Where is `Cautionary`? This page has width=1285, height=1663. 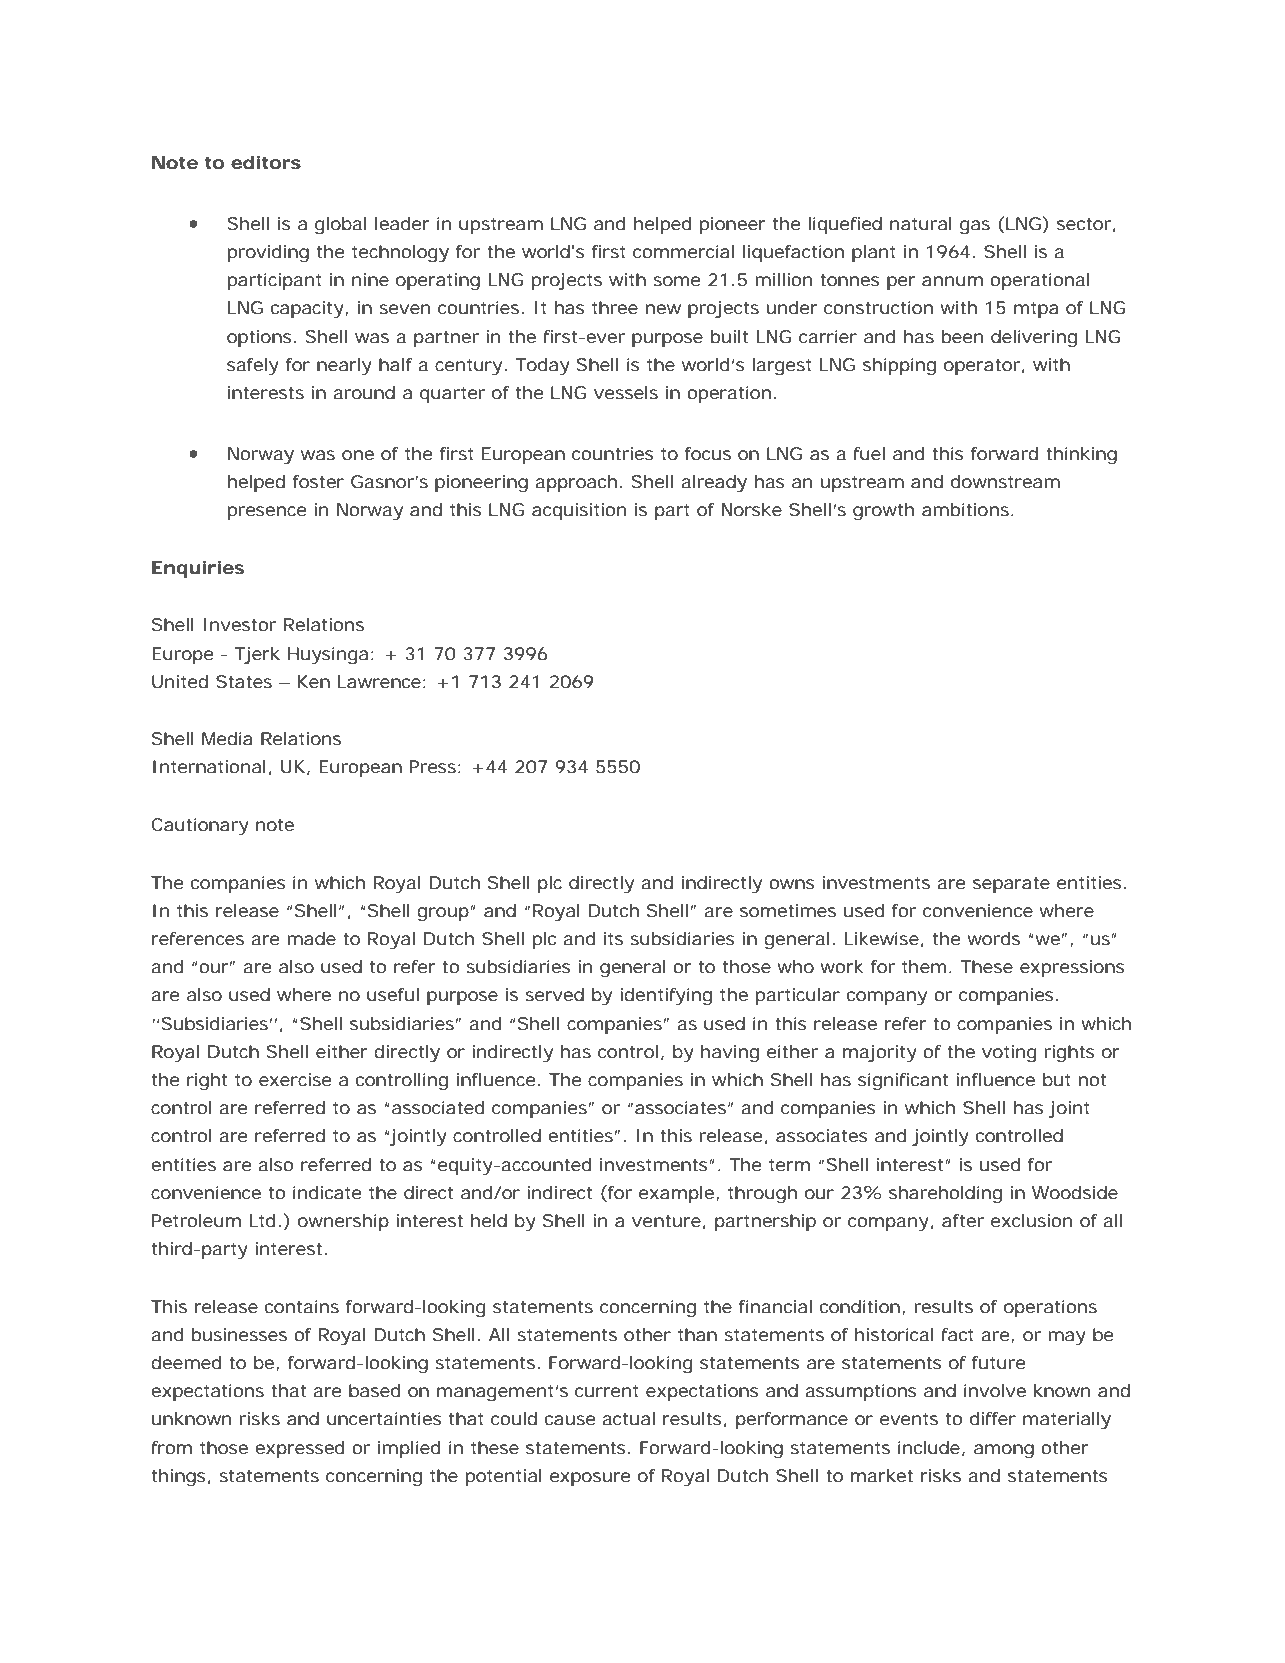 Cautionary is located at coordinates (200, 826).
